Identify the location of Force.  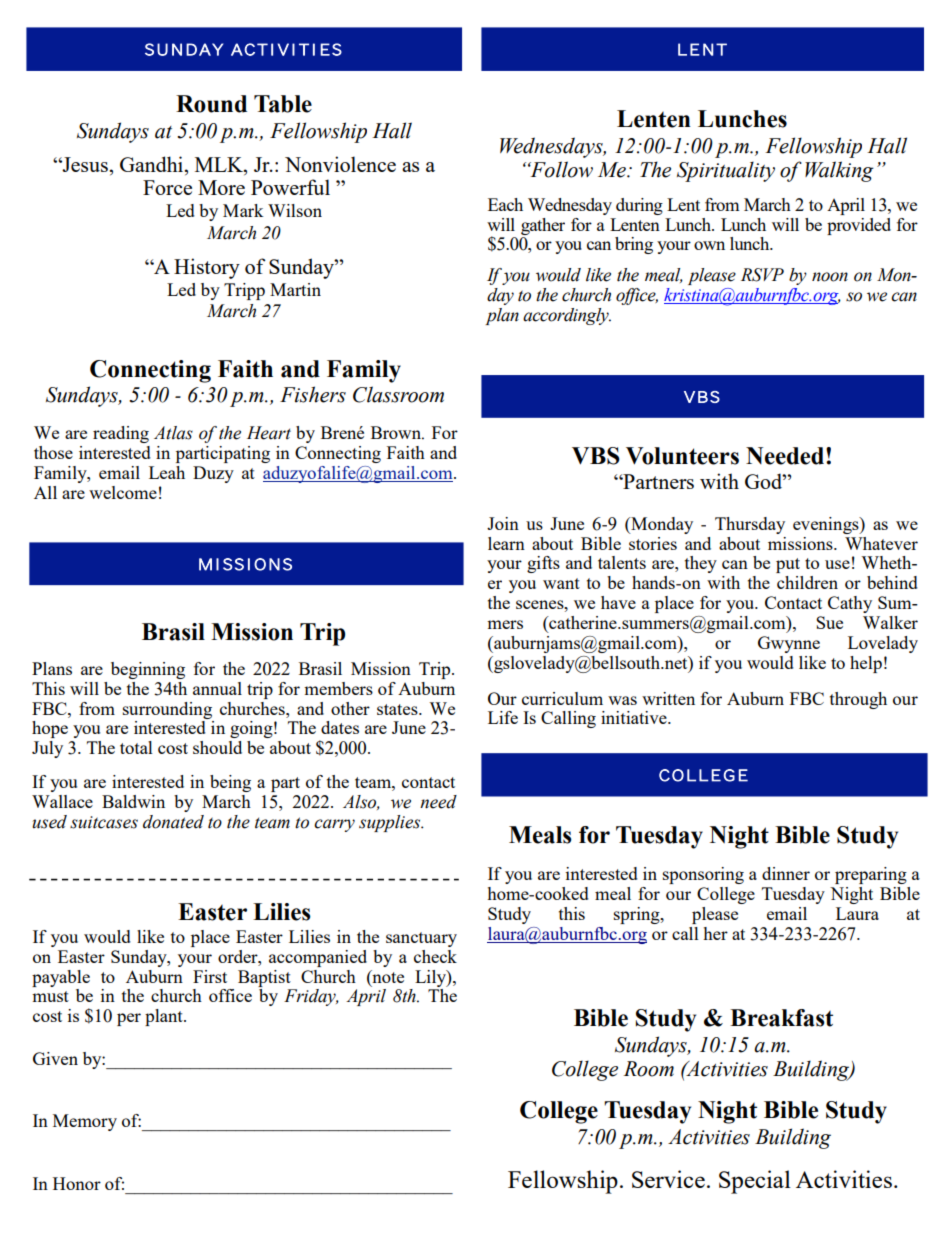
(167, 187).
